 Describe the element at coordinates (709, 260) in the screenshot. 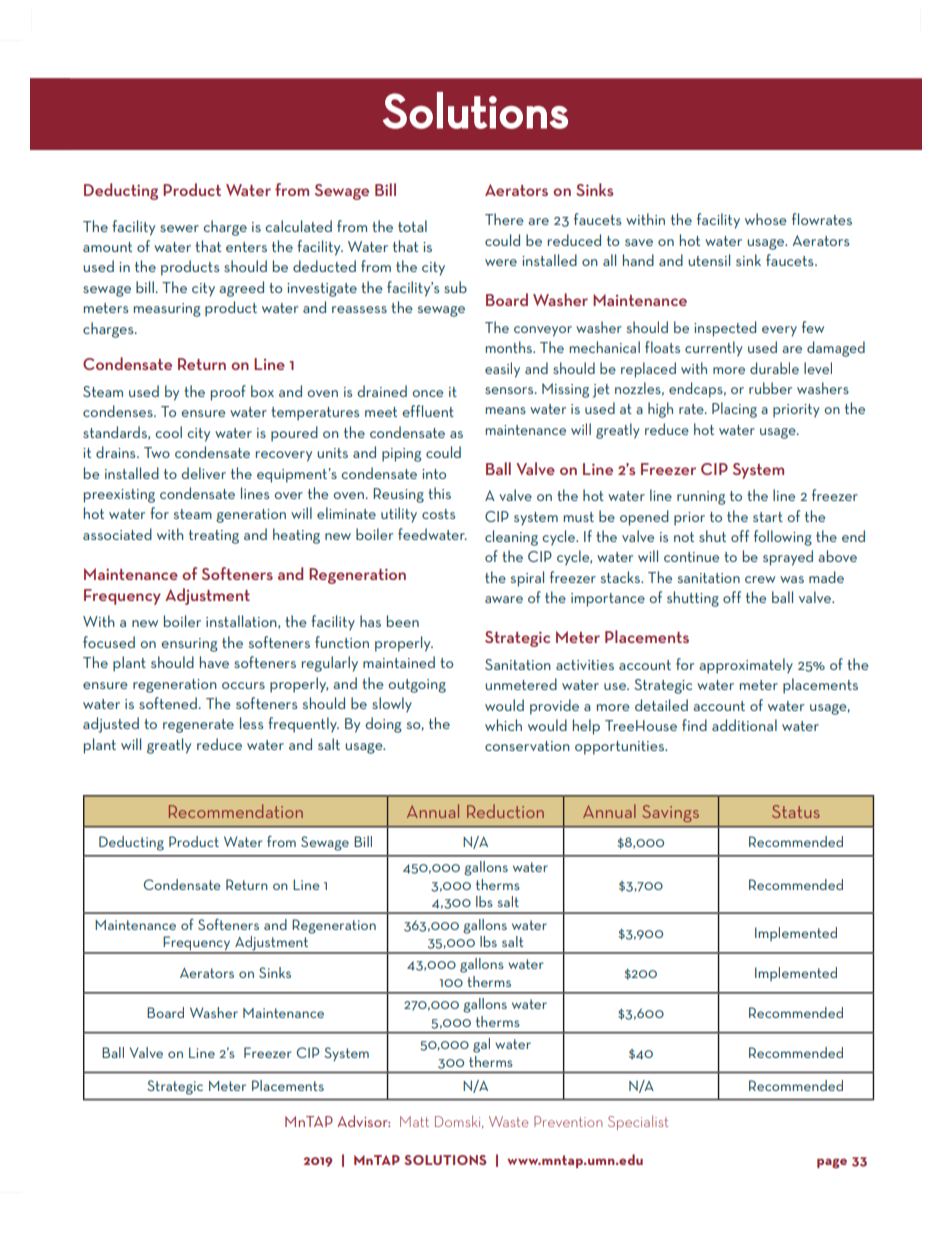

I see `utensil` at that location.
